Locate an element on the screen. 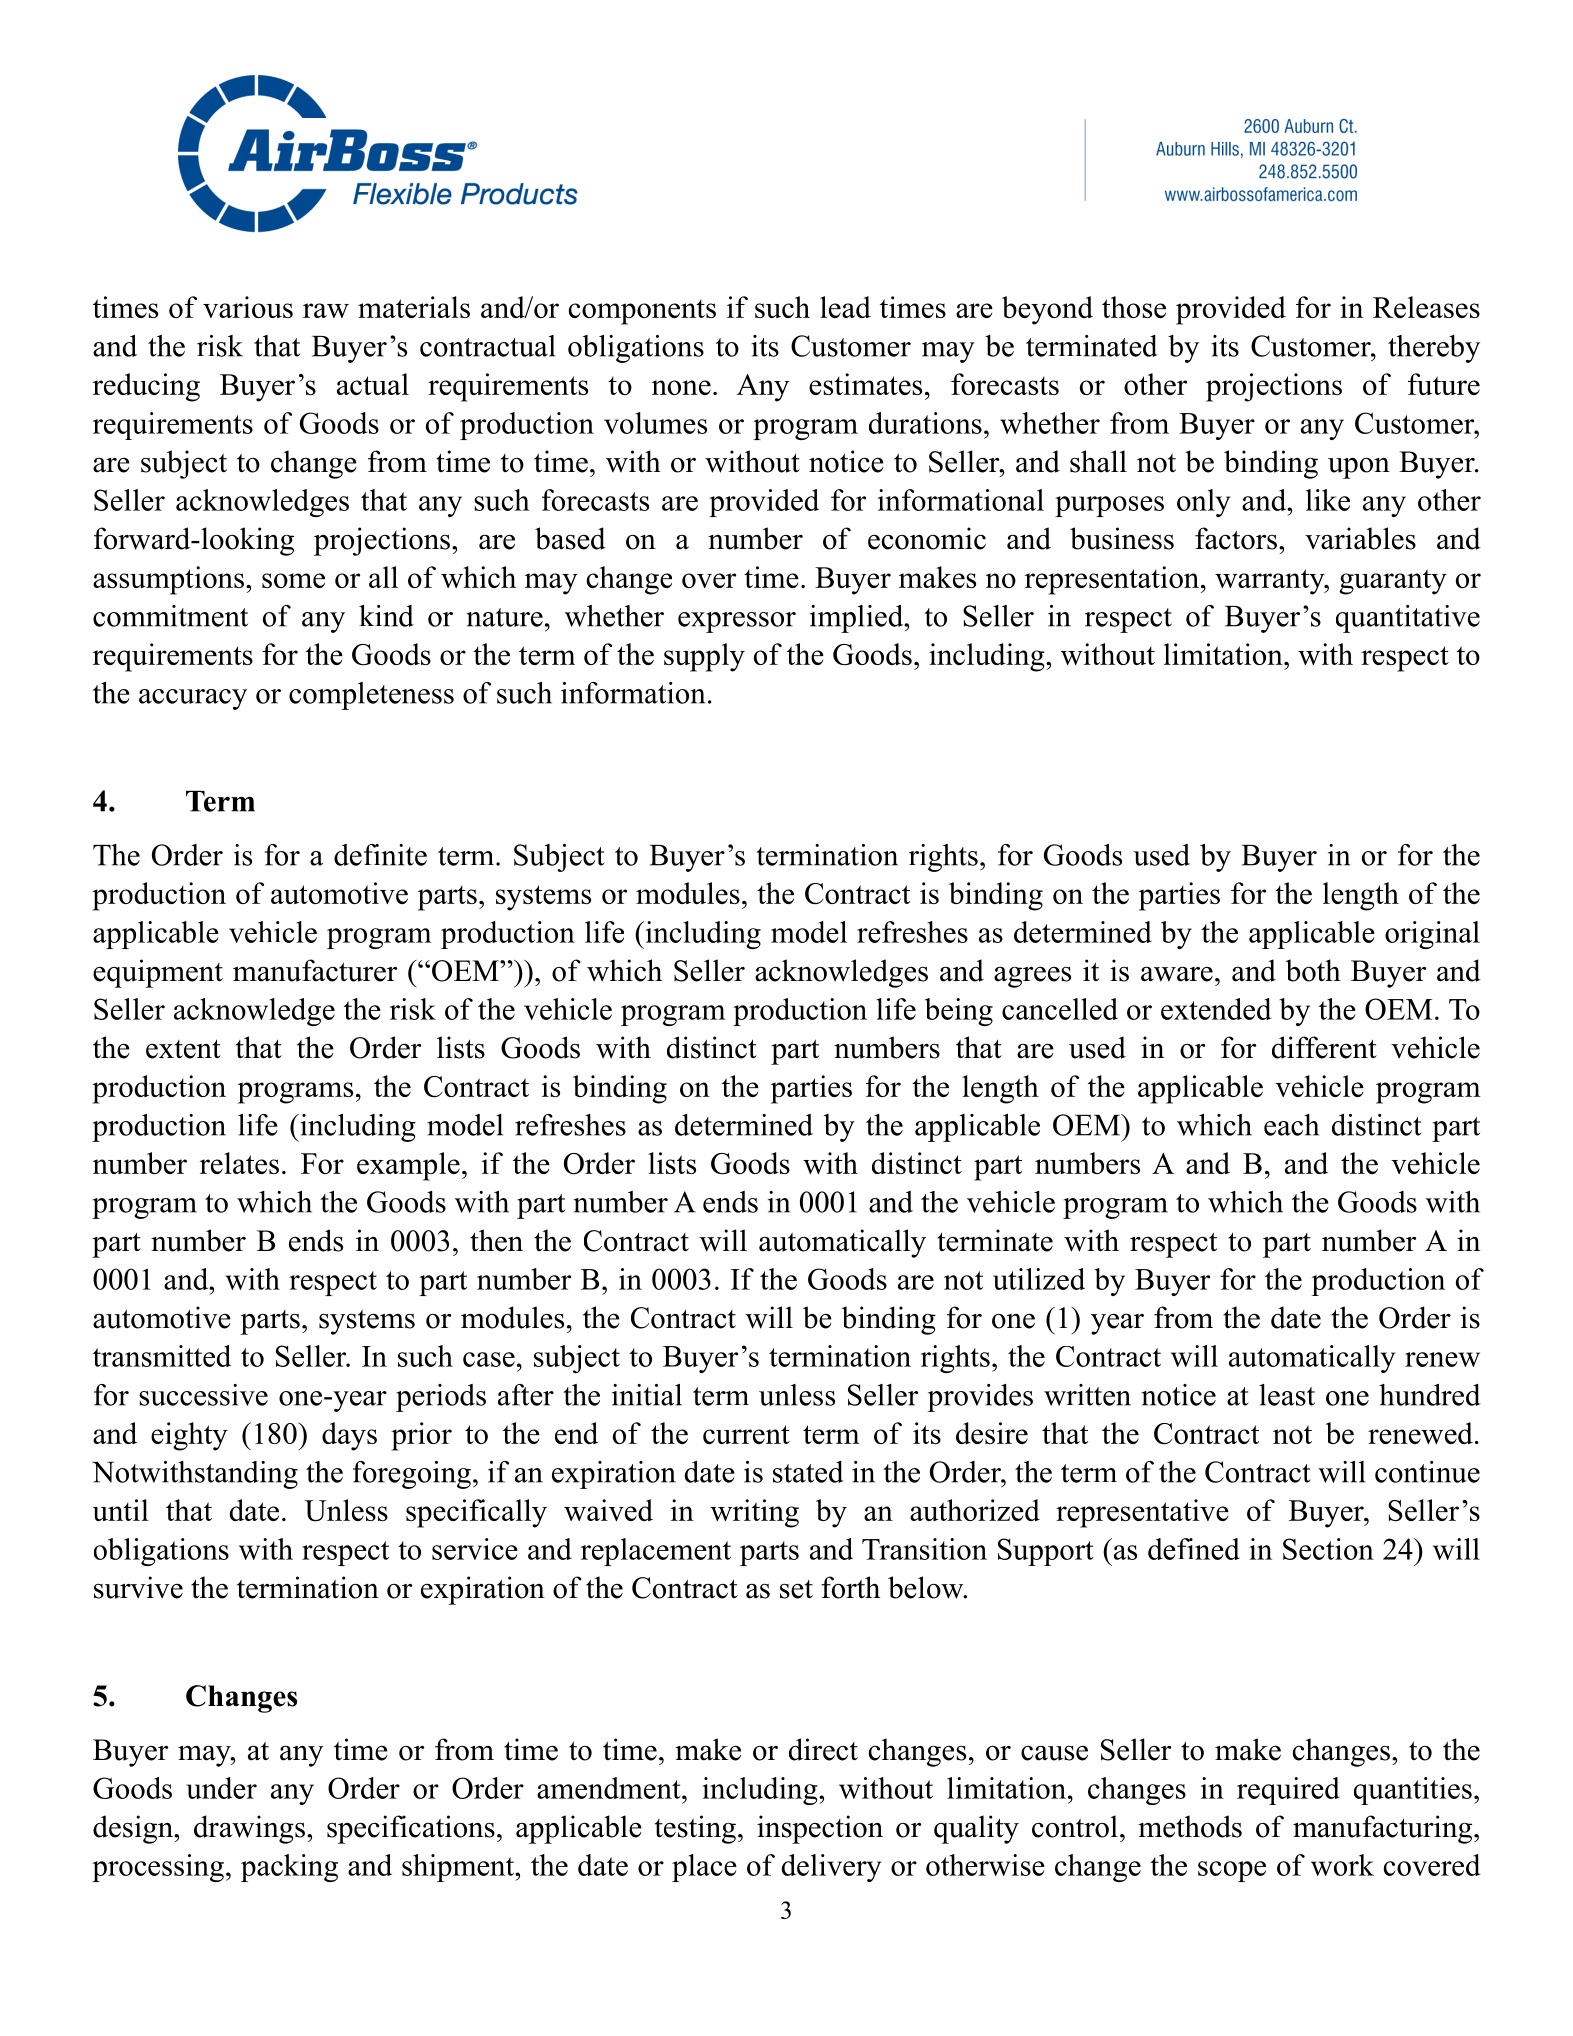  transmitted is located at coordinates (162, 1356).
